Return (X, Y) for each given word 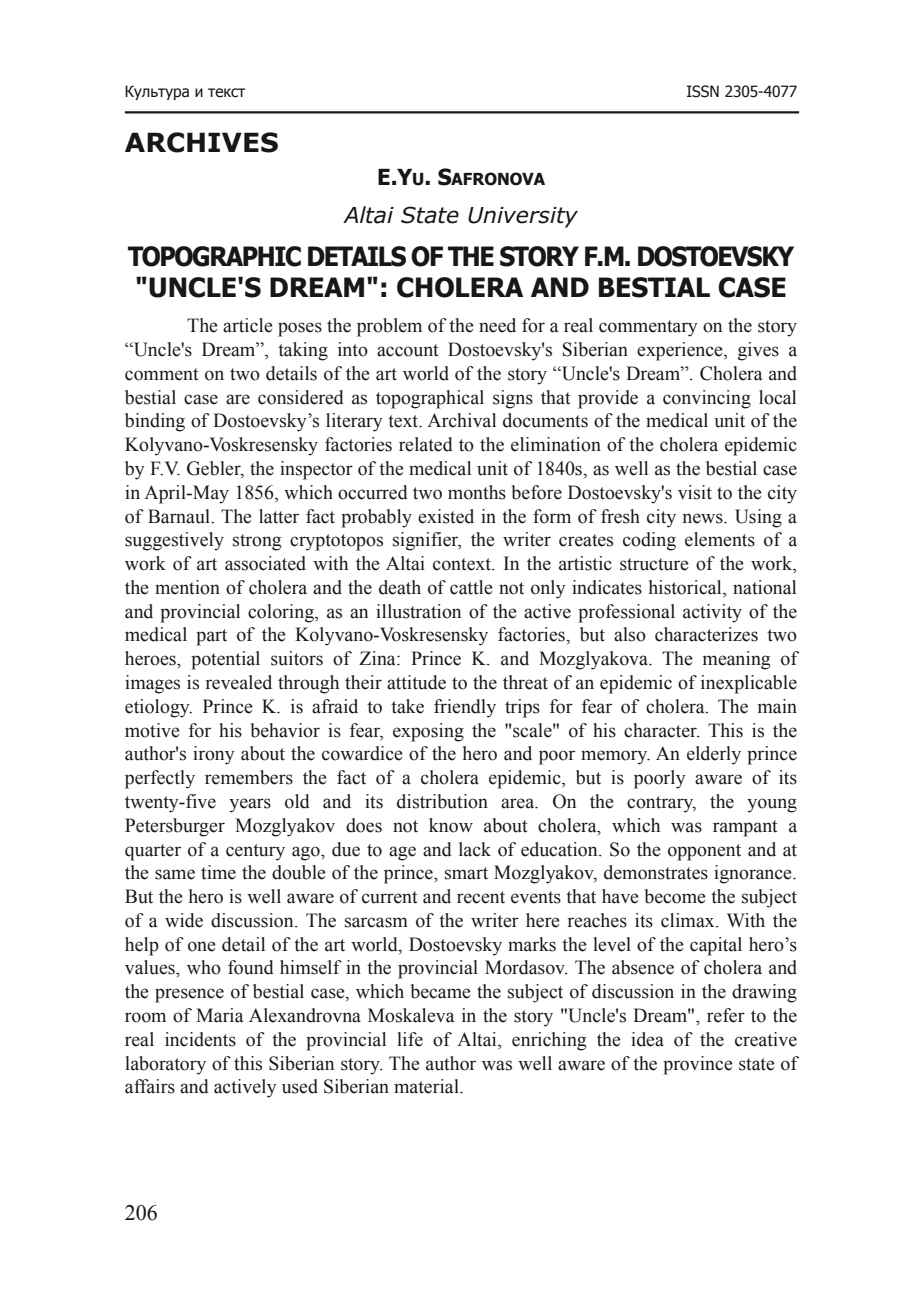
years (250, 805)
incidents (200, 1039)
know (451, 825)
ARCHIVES (201, 142)
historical (686, 588)
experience (681, 351)
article (248, 325)
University (523, 217)
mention (187, 587)
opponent (704, 852)
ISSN (703, 91)
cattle (471, 587)
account (408, 350)
